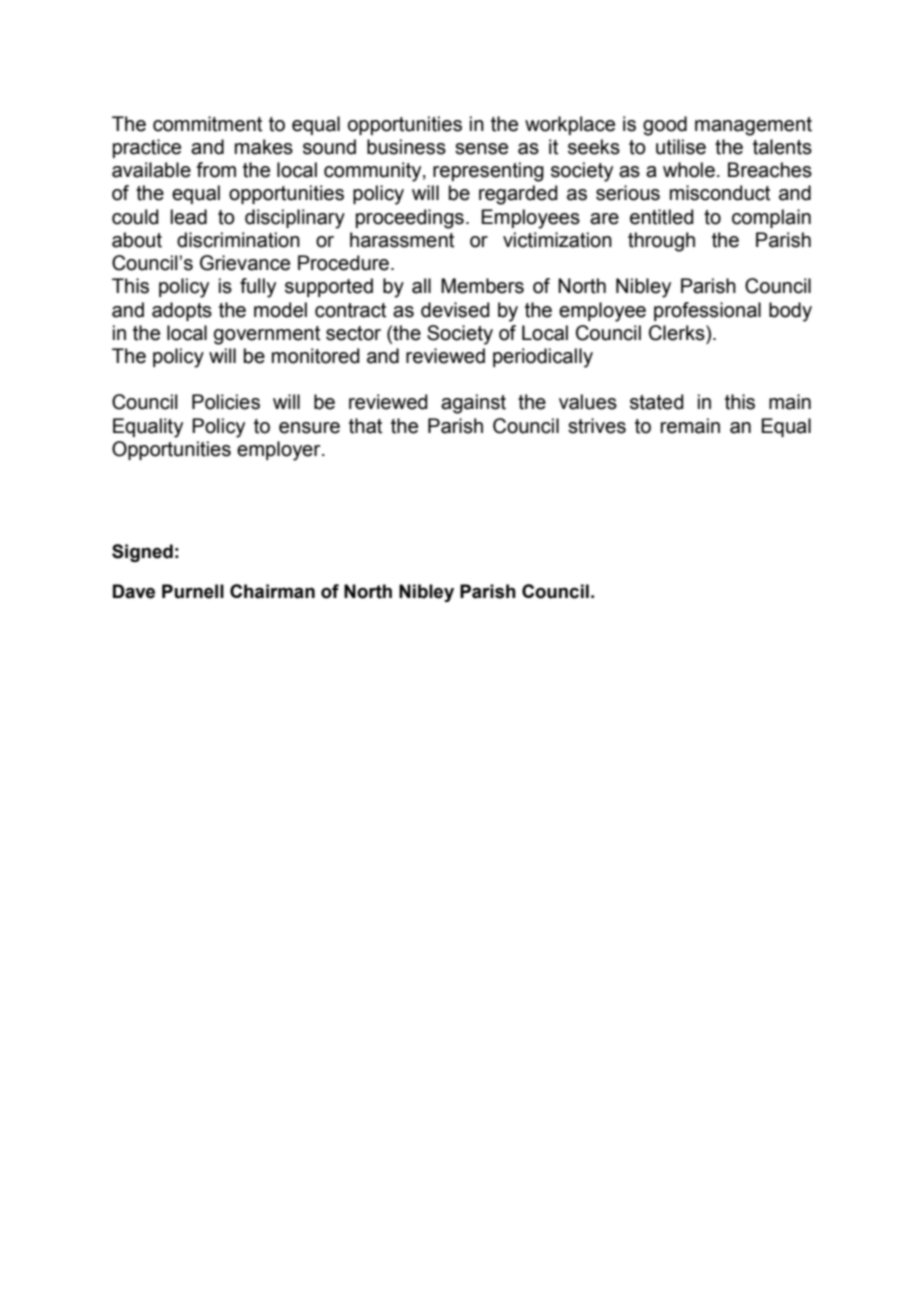  What do you see at coordinates (681, 147) in the screenshot?
I see `utilise` at bounding box center [681, 147].
